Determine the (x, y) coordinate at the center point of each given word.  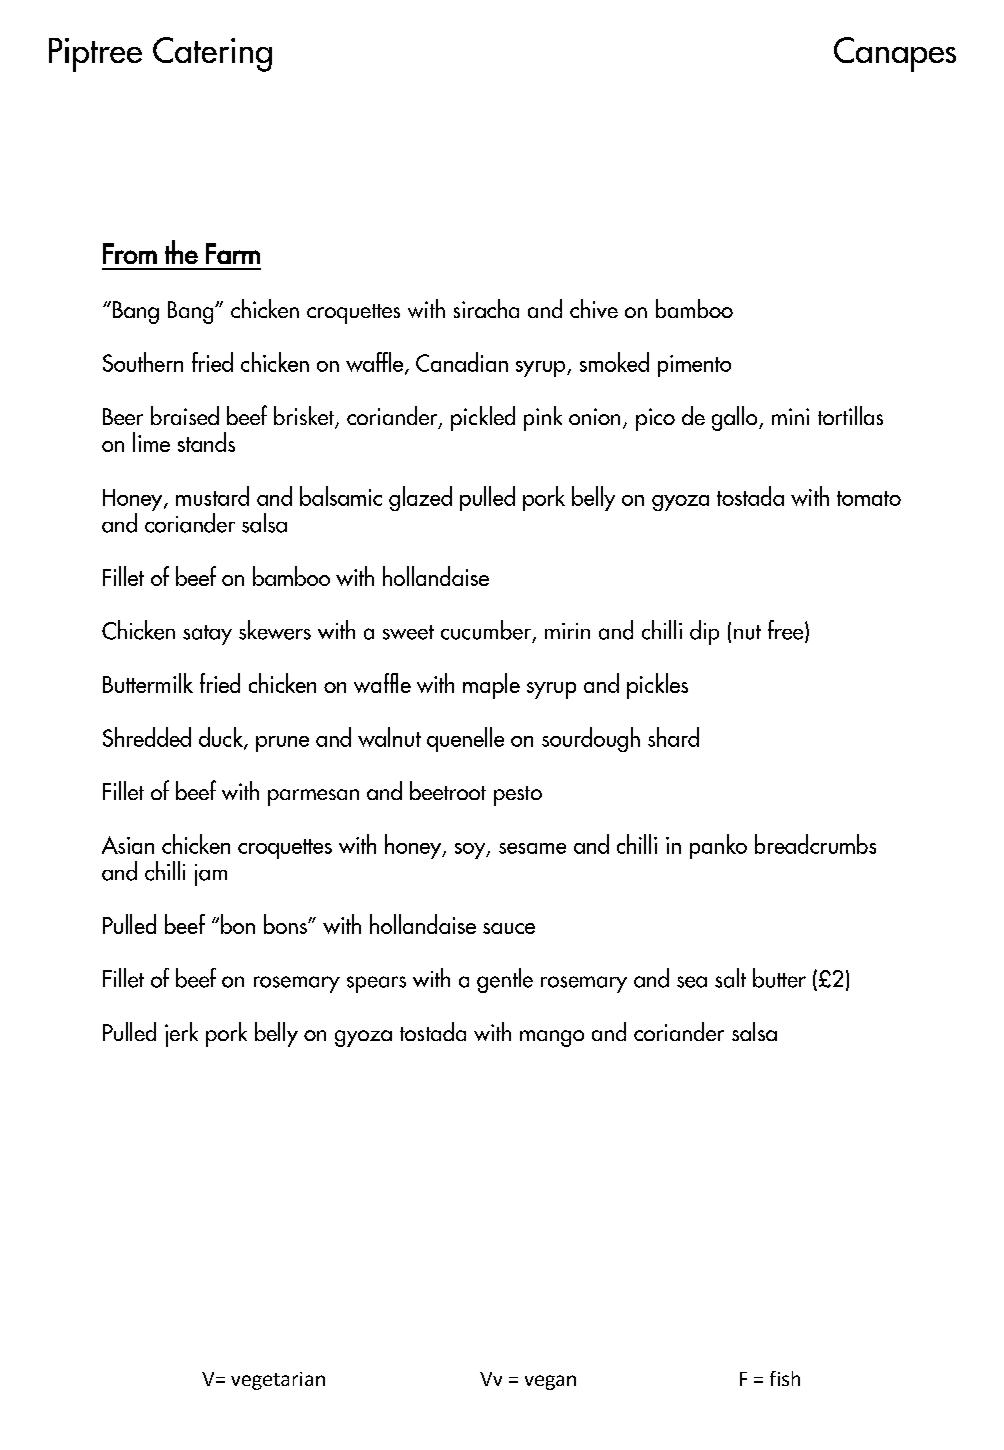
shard (673, 737)
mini (790, 416)
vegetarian (278, 1381)
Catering (212, 54)
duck (222, 738)
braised (185, 415)
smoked (614, 362)
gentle (505, 980)
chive (594, 308)
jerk (181, 1034)
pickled (483, 418)
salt (730, 978)
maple (491, 686)
